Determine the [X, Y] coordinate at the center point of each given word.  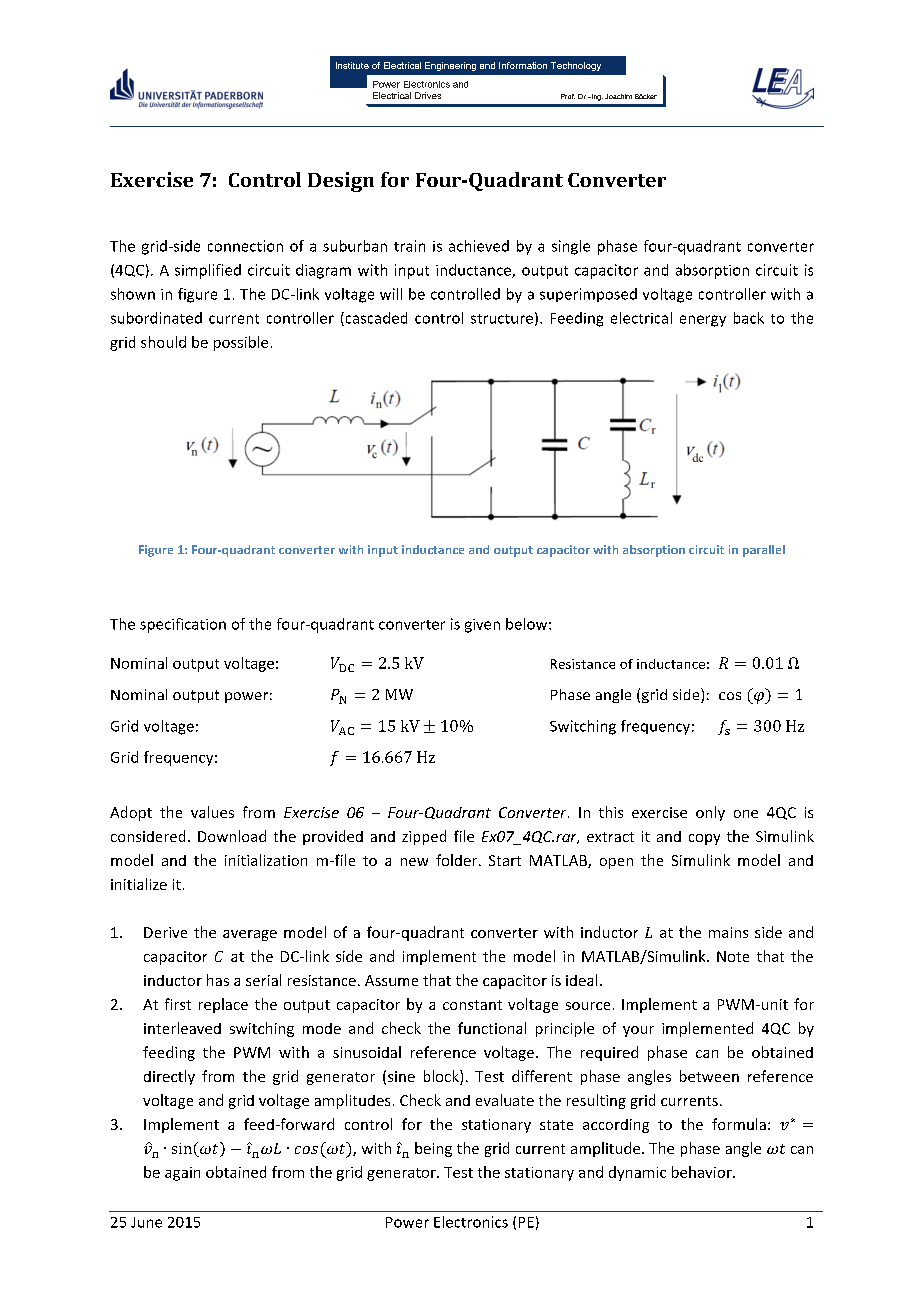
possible [241, 343]
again [182, 1174]
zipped [424, 837]
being [433, 1149]
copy [704, 839]
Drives [428, 95]
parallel [764, 551]
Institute [352, 65]
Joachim [618, 96]
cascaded [375, 319]
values [212, 812]
